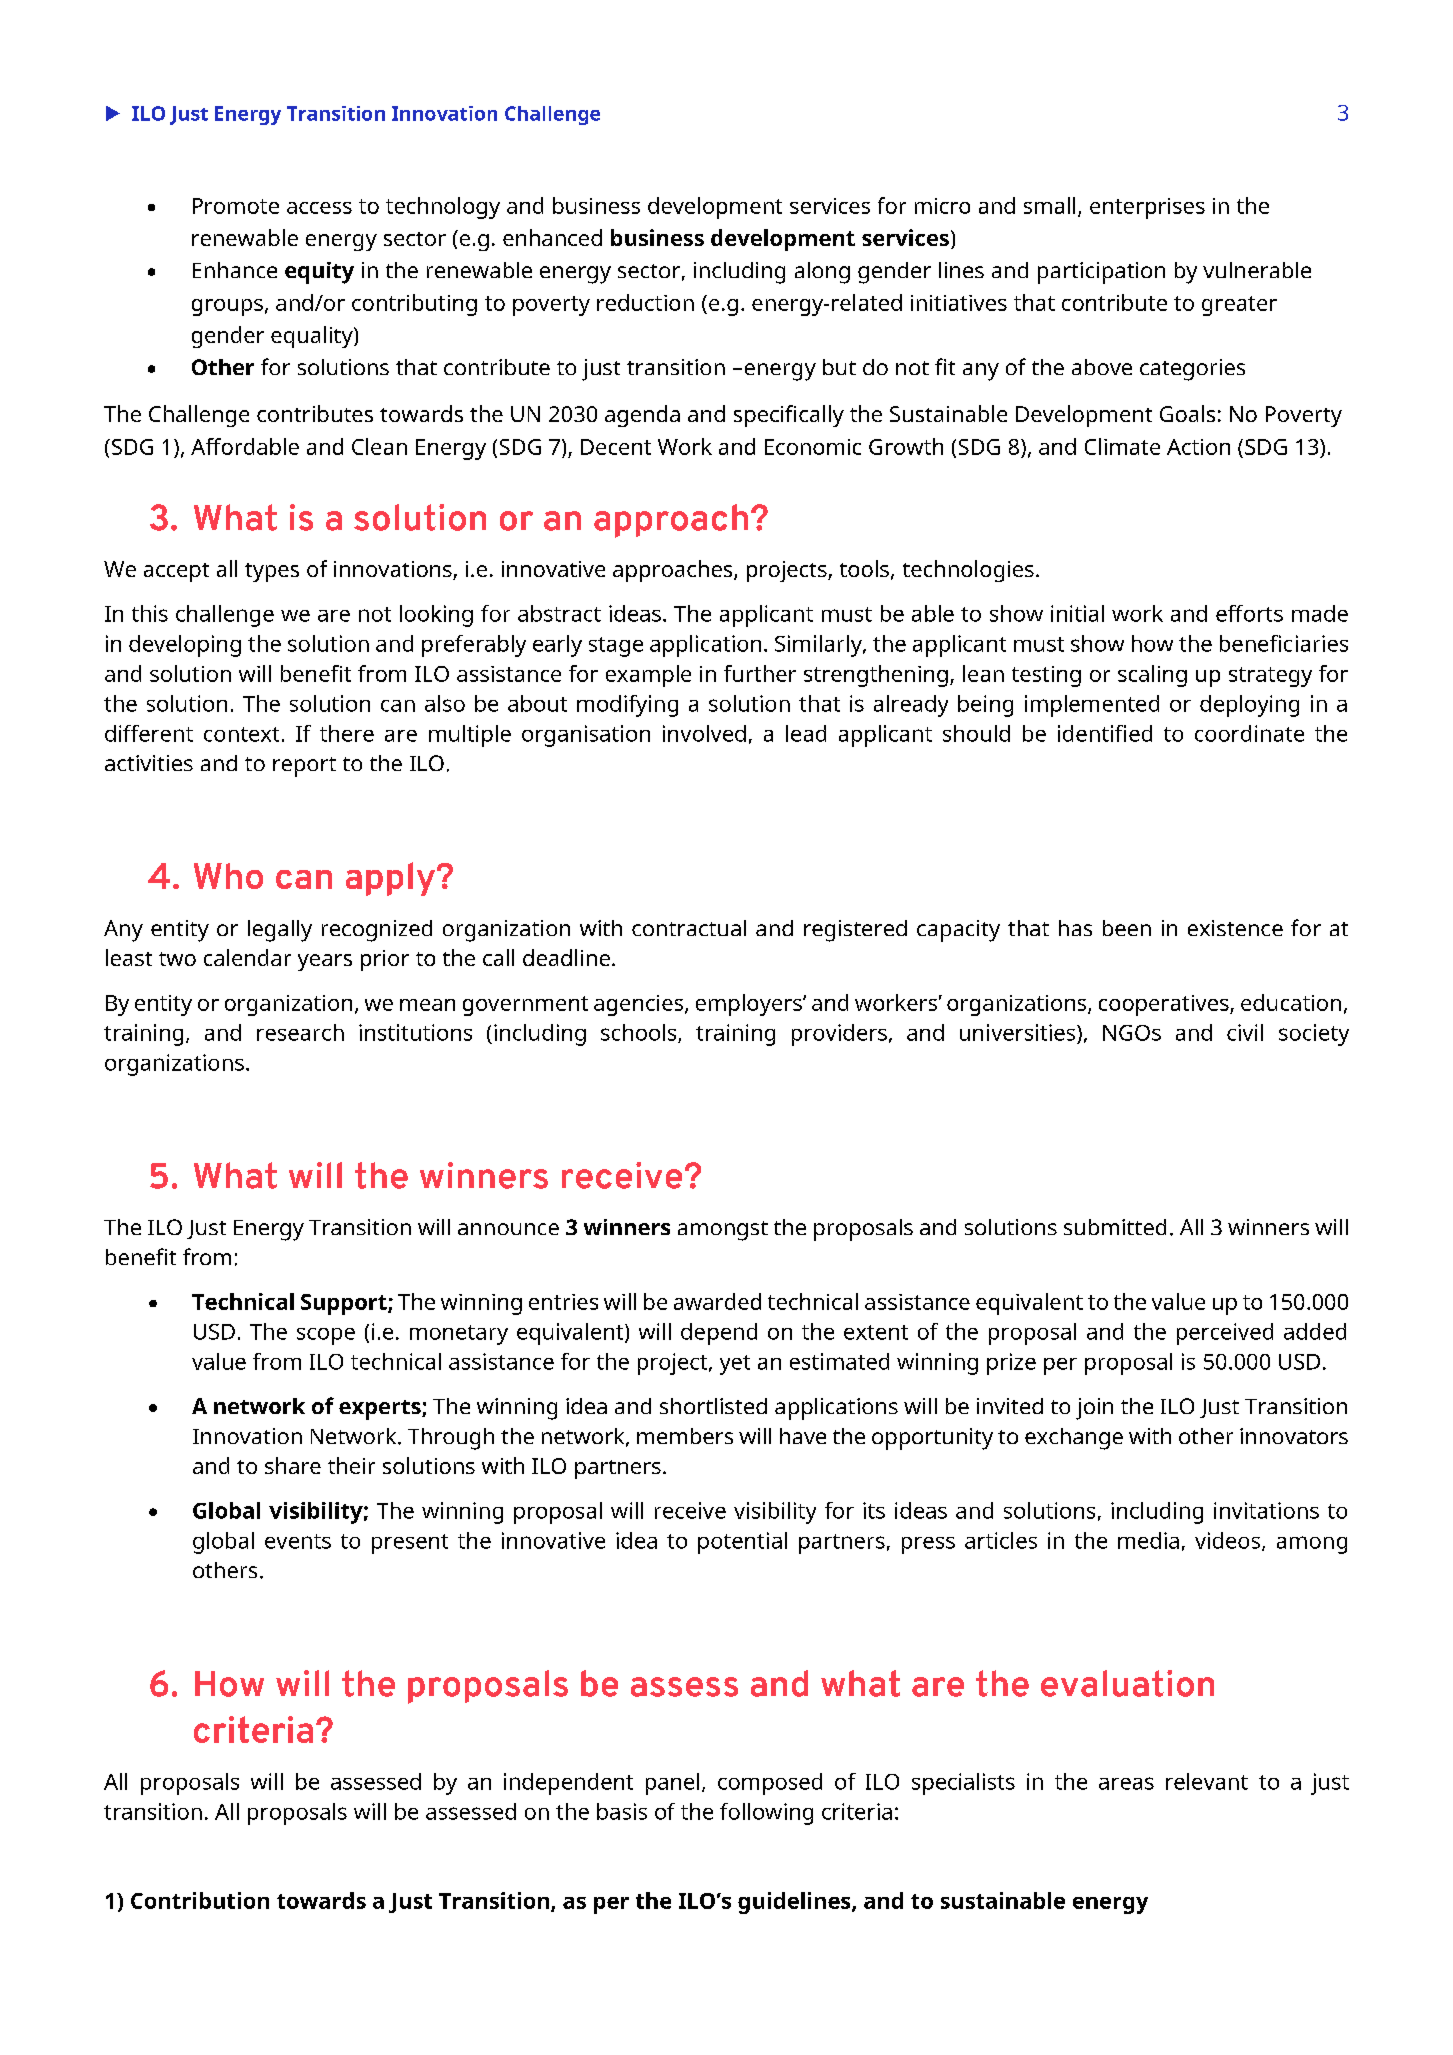  I want to click on submitted, so click(1115, 1227).
